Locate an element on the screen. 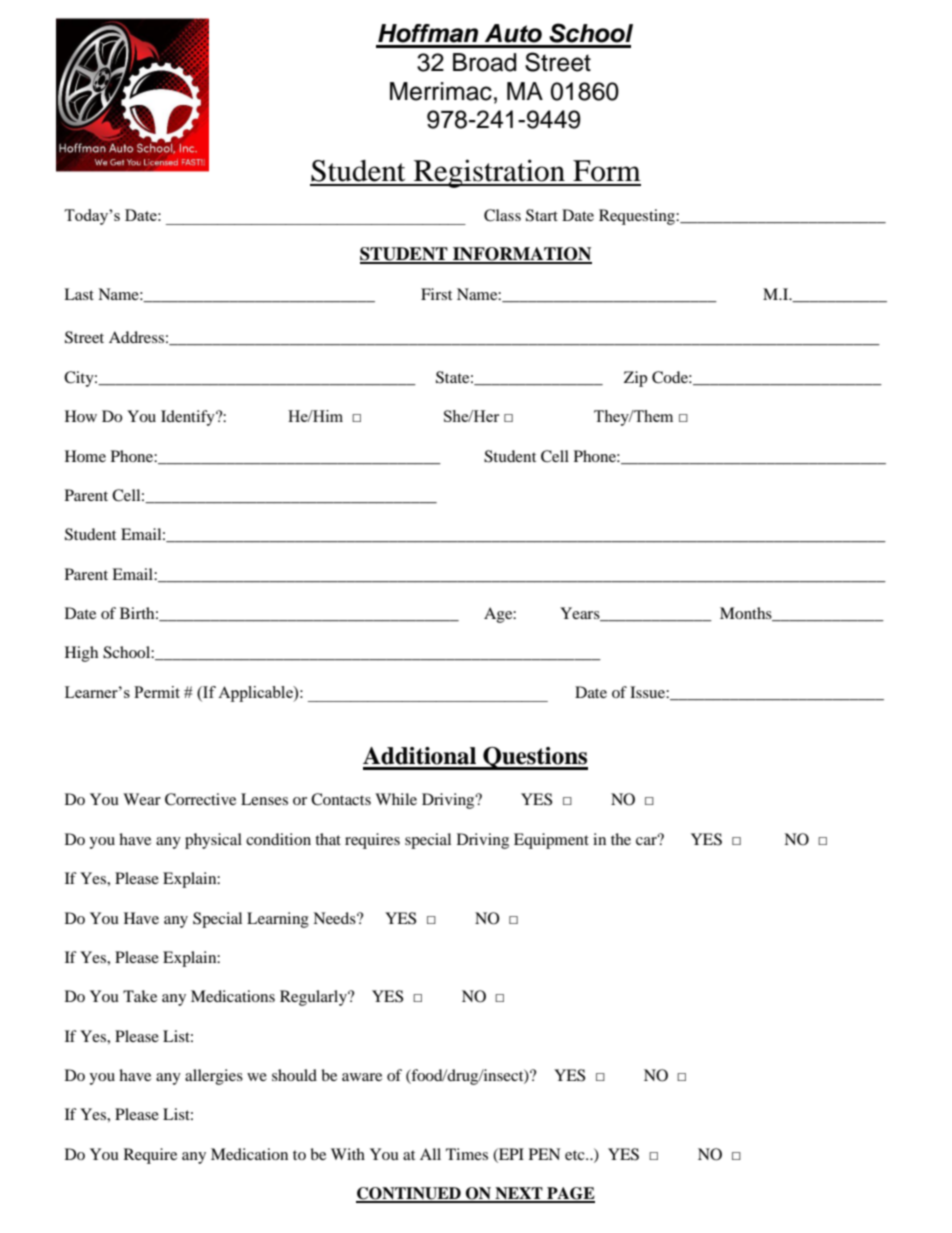  Registration is located at coordinates (489, 173).
